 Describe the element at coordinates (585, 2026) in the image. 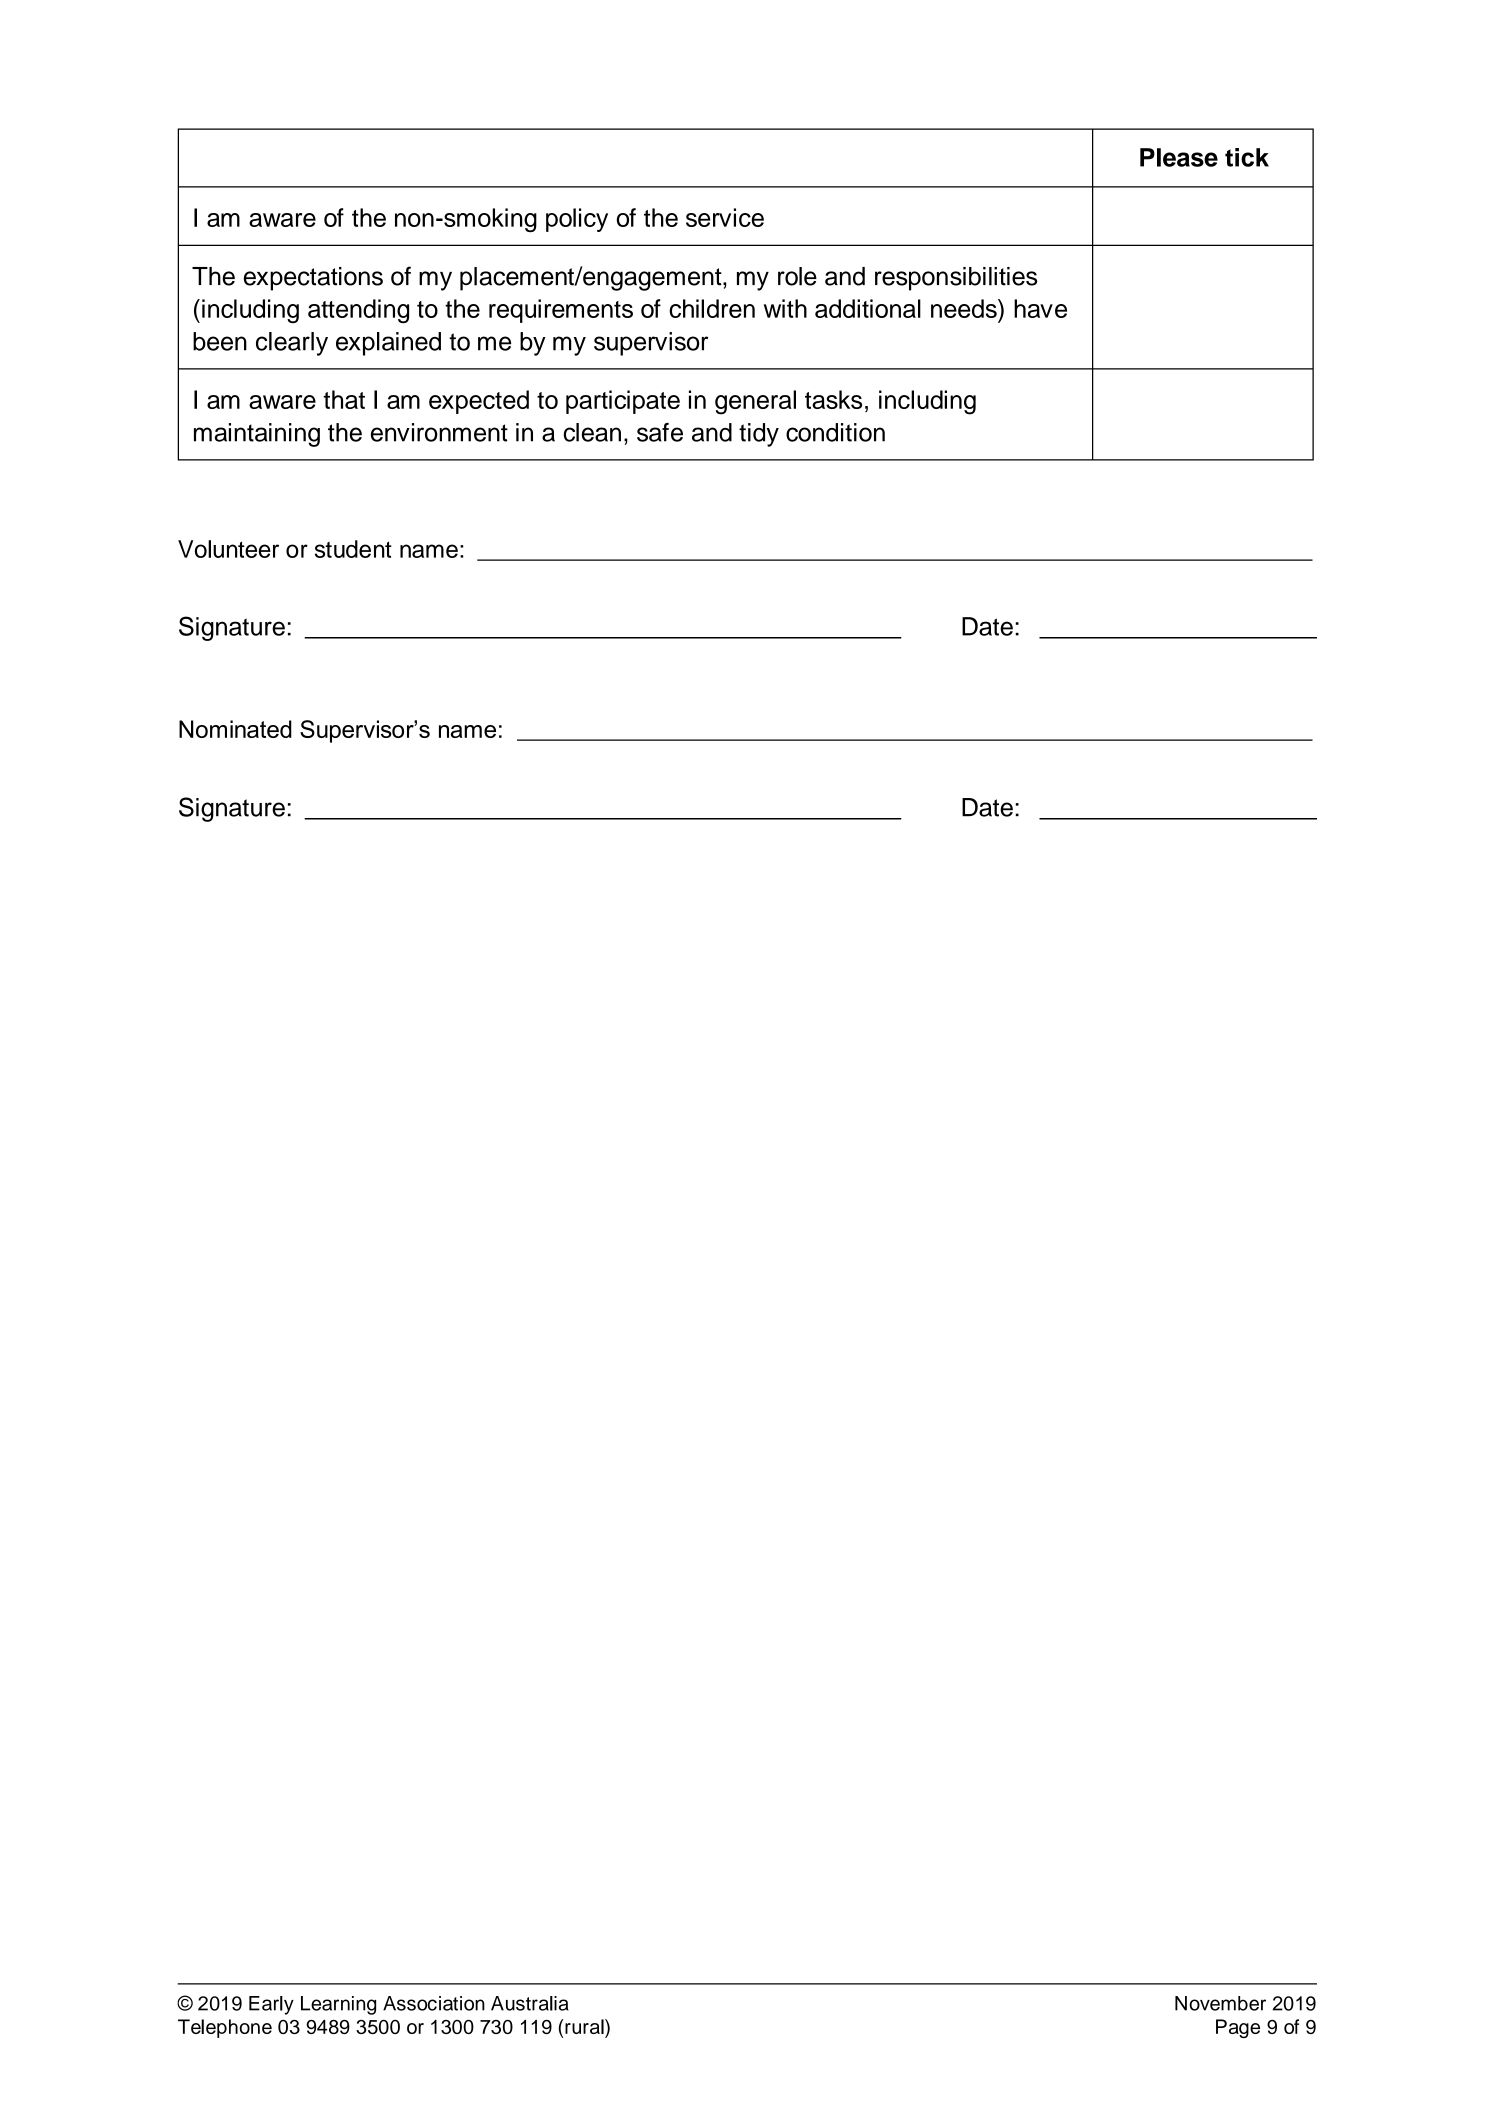

I see `rural` at that location.
